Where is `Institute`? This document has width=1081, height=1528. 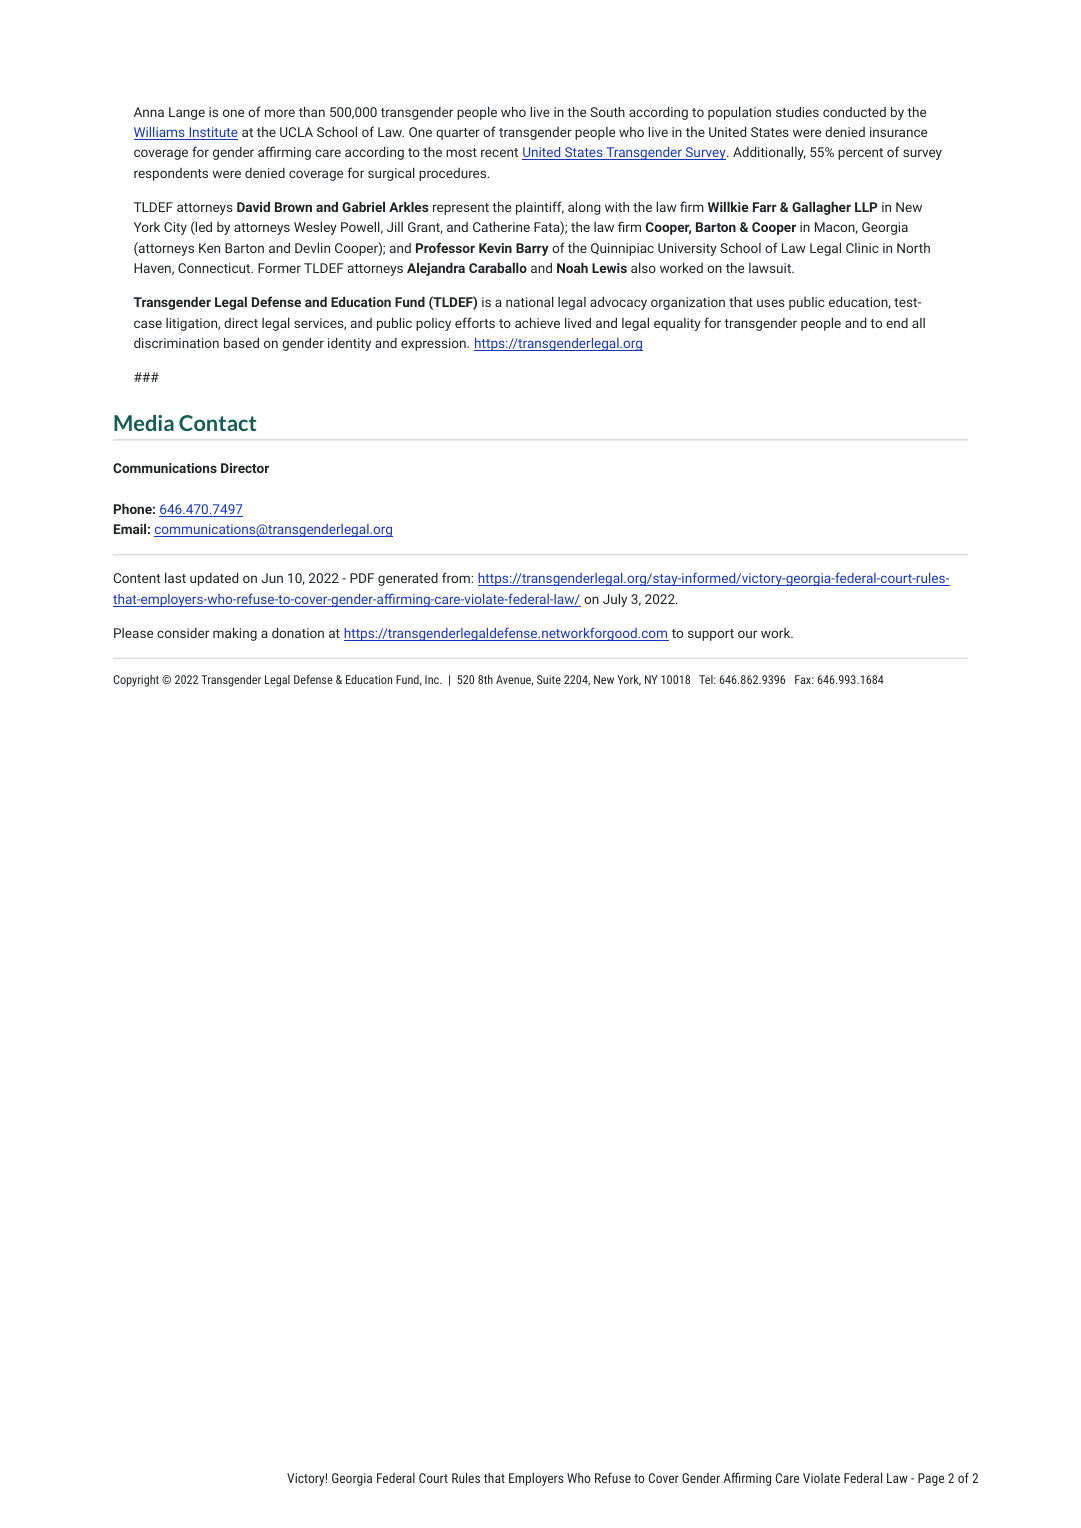
Institute is located at coordinates (212, 133).
